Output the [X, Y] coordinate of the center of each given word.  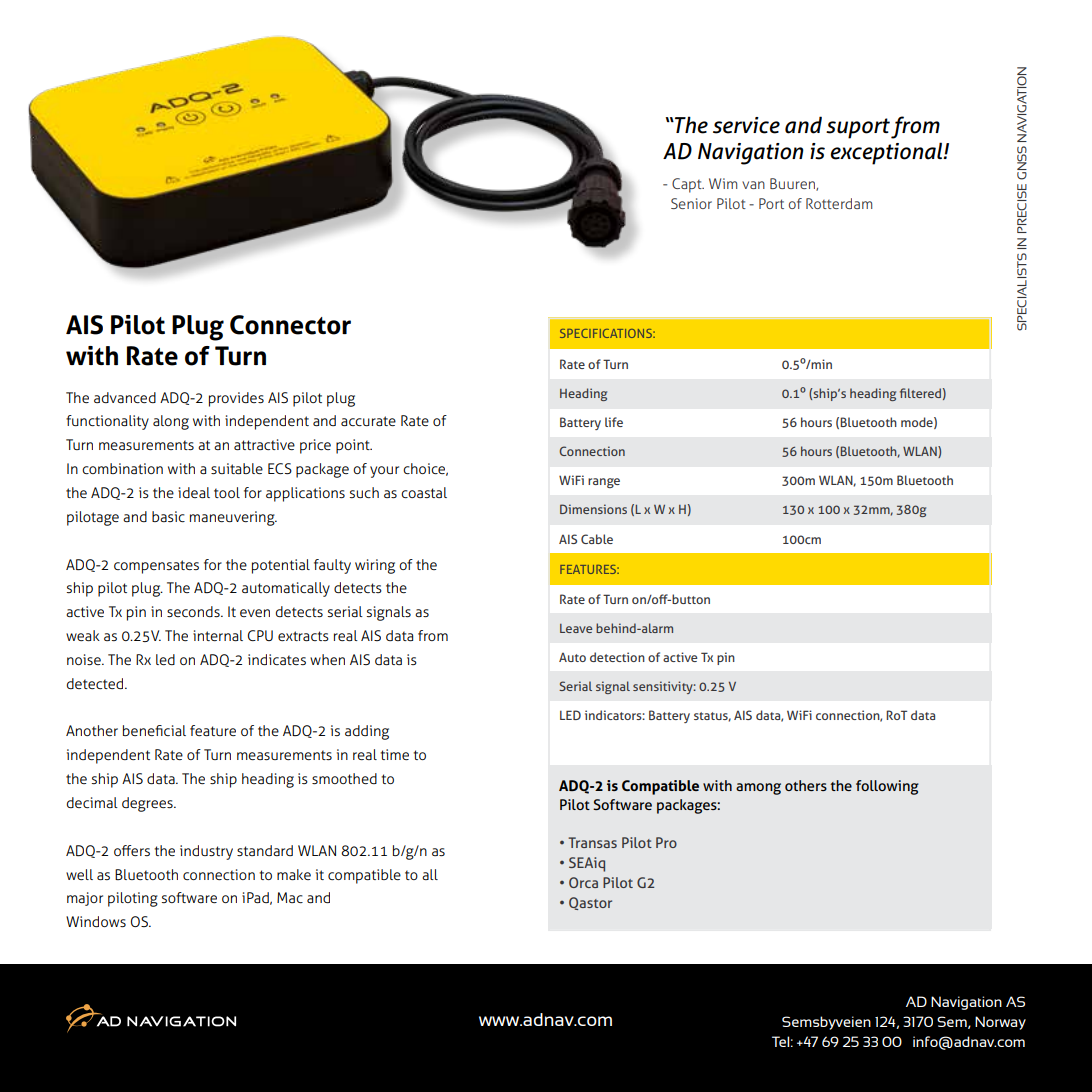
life [614, 422]
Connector [290, 325]
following [887, 787]
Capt [688, 185]
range [604, 483]
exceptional [887, 153]
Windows [96, 921]
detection [617, 657]
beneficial [154, 730]
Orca [583, 882]
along [171, 422]
